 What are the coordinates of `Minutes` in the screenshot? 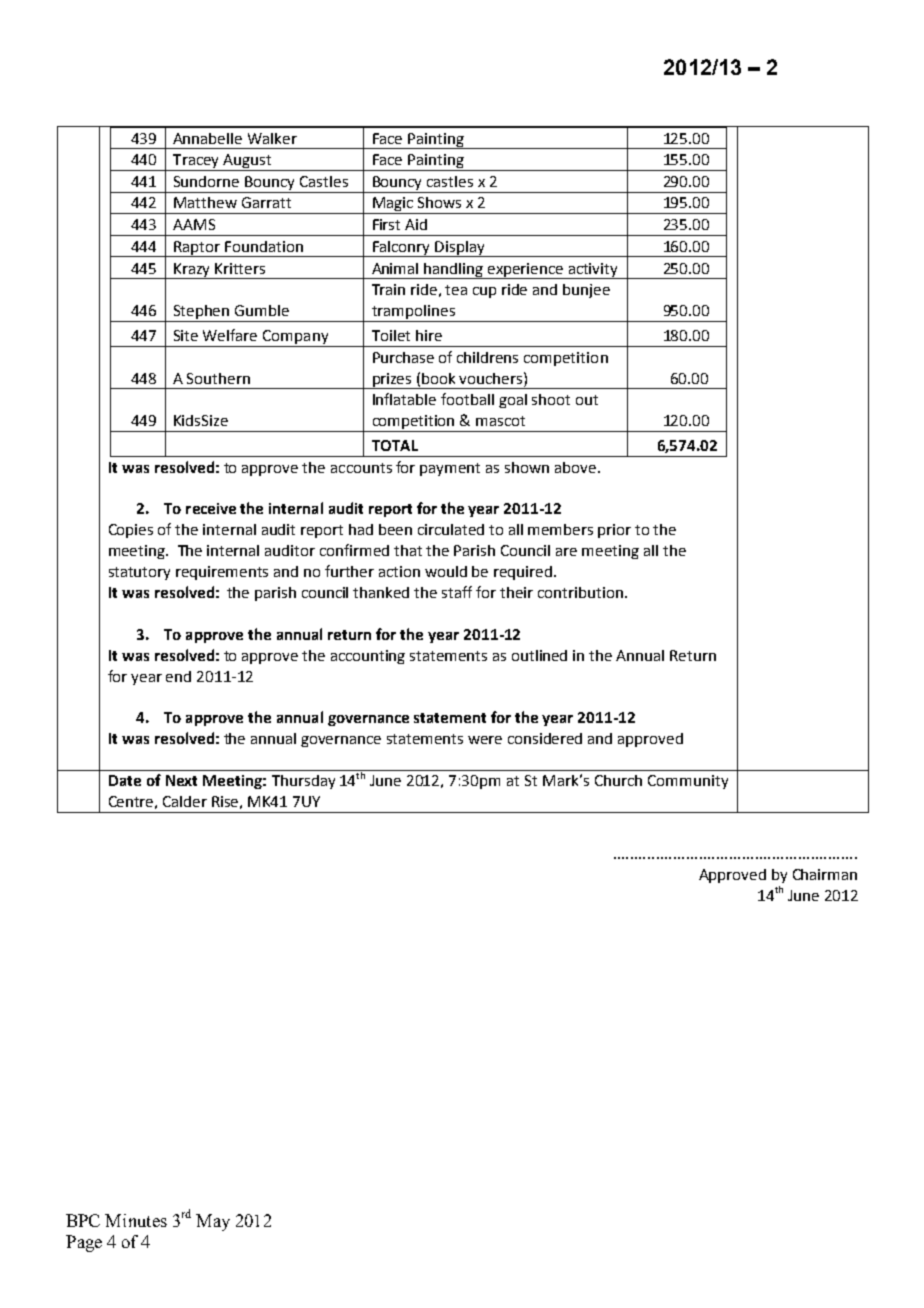 It's located at (136, 1220).
